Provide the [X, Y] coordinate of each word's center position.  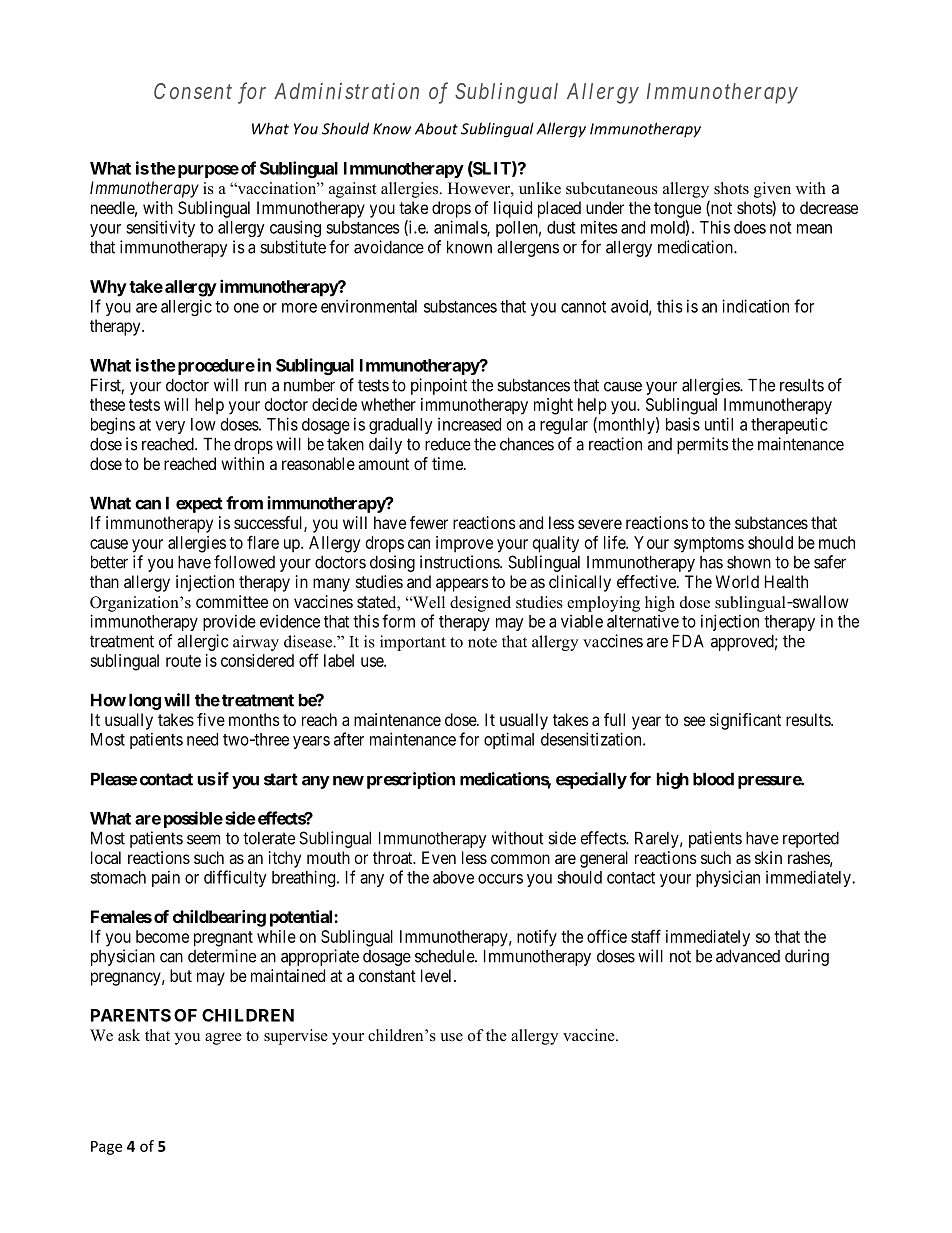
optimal [509, 740]
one [246, 308]
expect [199, 505]
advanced [748, 956]
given [772, 190]
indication [755, 306]
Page [106, 1148]
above [453, 877]
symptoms [709, 545]
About [436, 128]
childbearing [219, 918]
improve [464, 544]
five [211, 719]
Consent [193, 91]
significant [745, 721]
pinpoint [439, 386]
